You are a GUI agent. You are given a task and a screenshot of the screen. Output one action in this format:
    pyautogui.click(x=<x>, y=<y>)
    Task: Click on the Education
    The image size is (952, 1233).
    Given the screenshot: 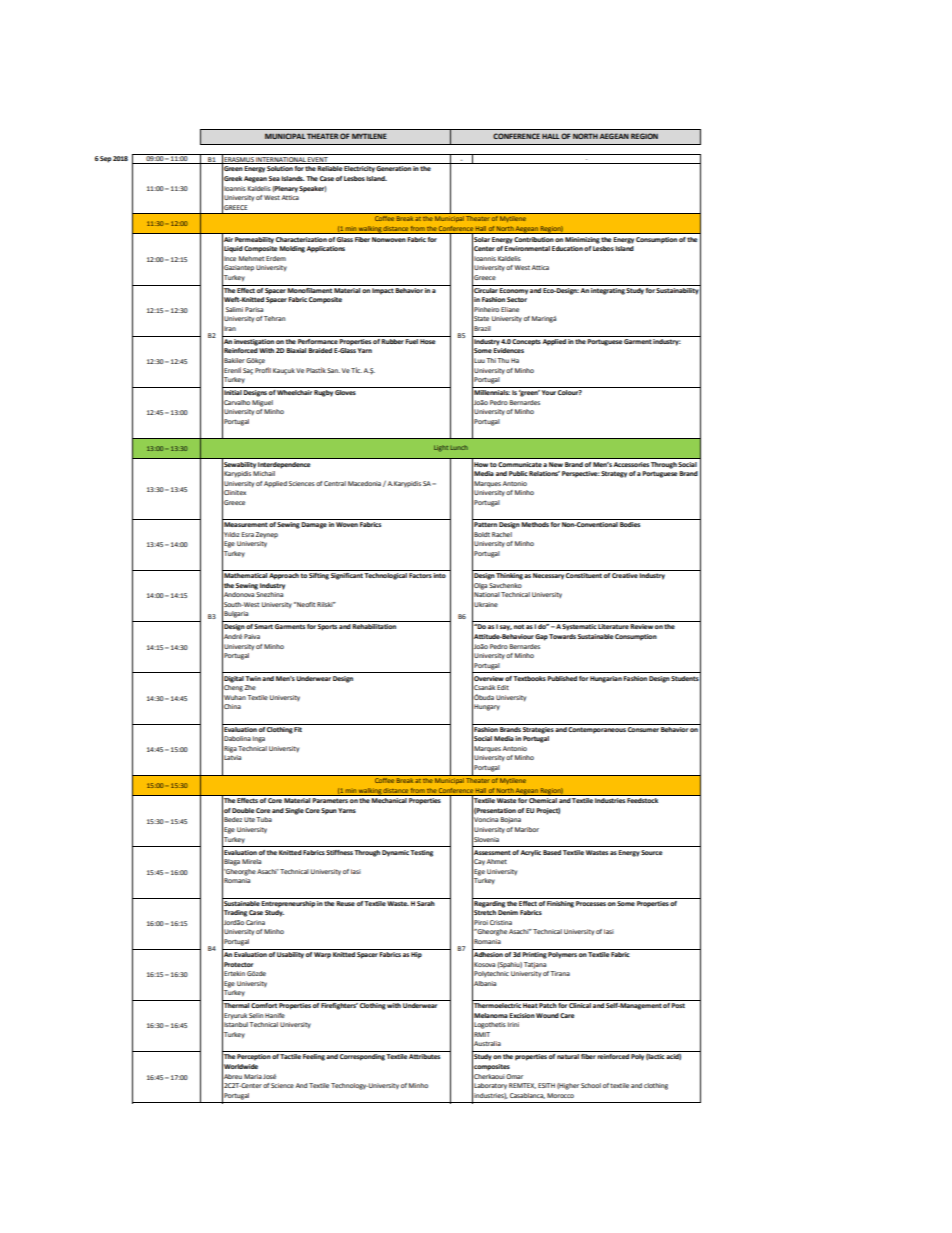 What is the action you would take?
    pyautogui.click(x=567, y=248)
